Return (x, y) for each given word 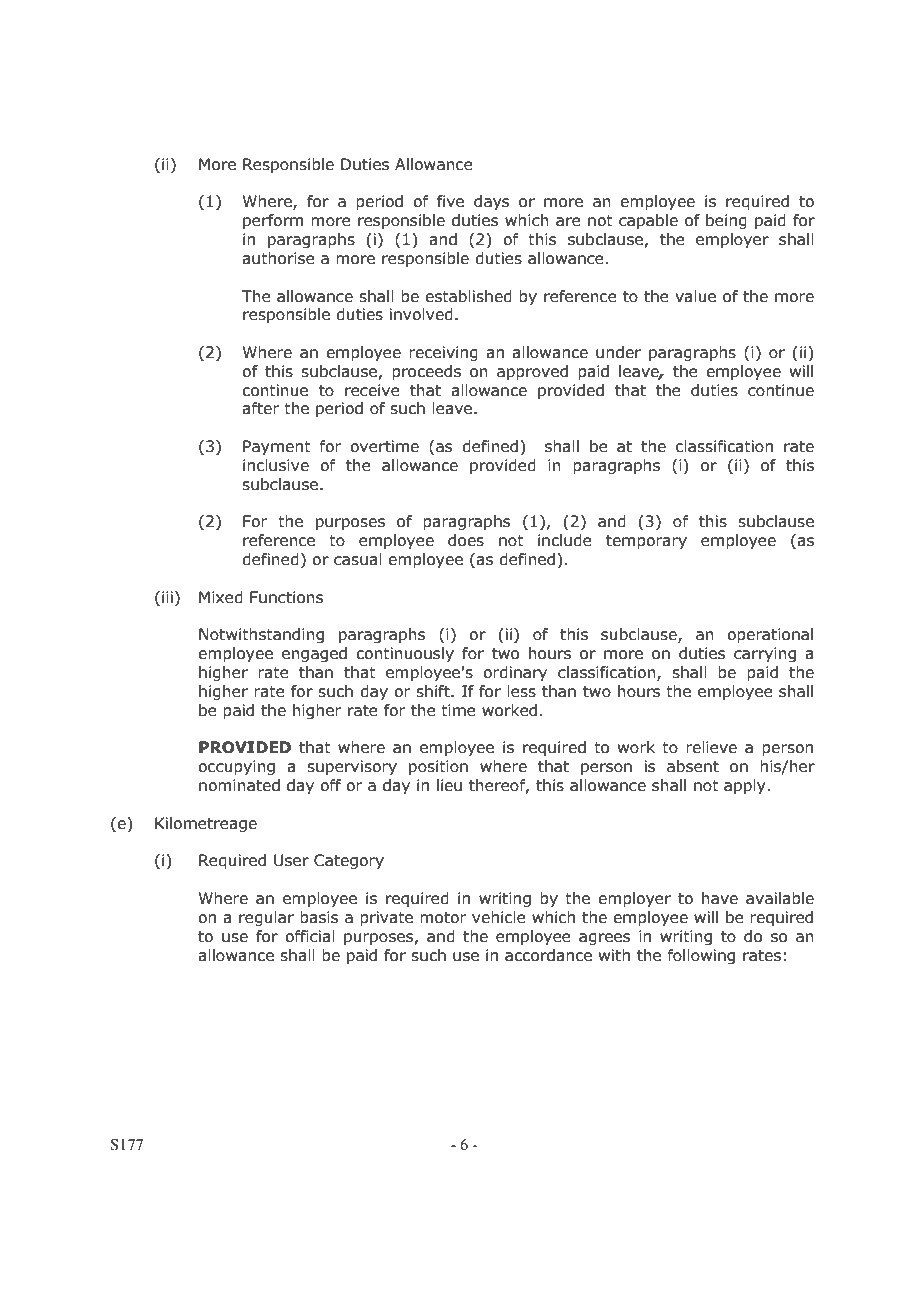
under (618, 352)
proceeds (426, 372)
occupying (236, 767)
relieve (711, 747)
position (438, 767)
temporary (646, 542)
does (466, 540)
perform (273, 221)
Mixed (221, 597)
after (260, 408)
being (726, 221)
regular (266, 918)
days (492, 202)
